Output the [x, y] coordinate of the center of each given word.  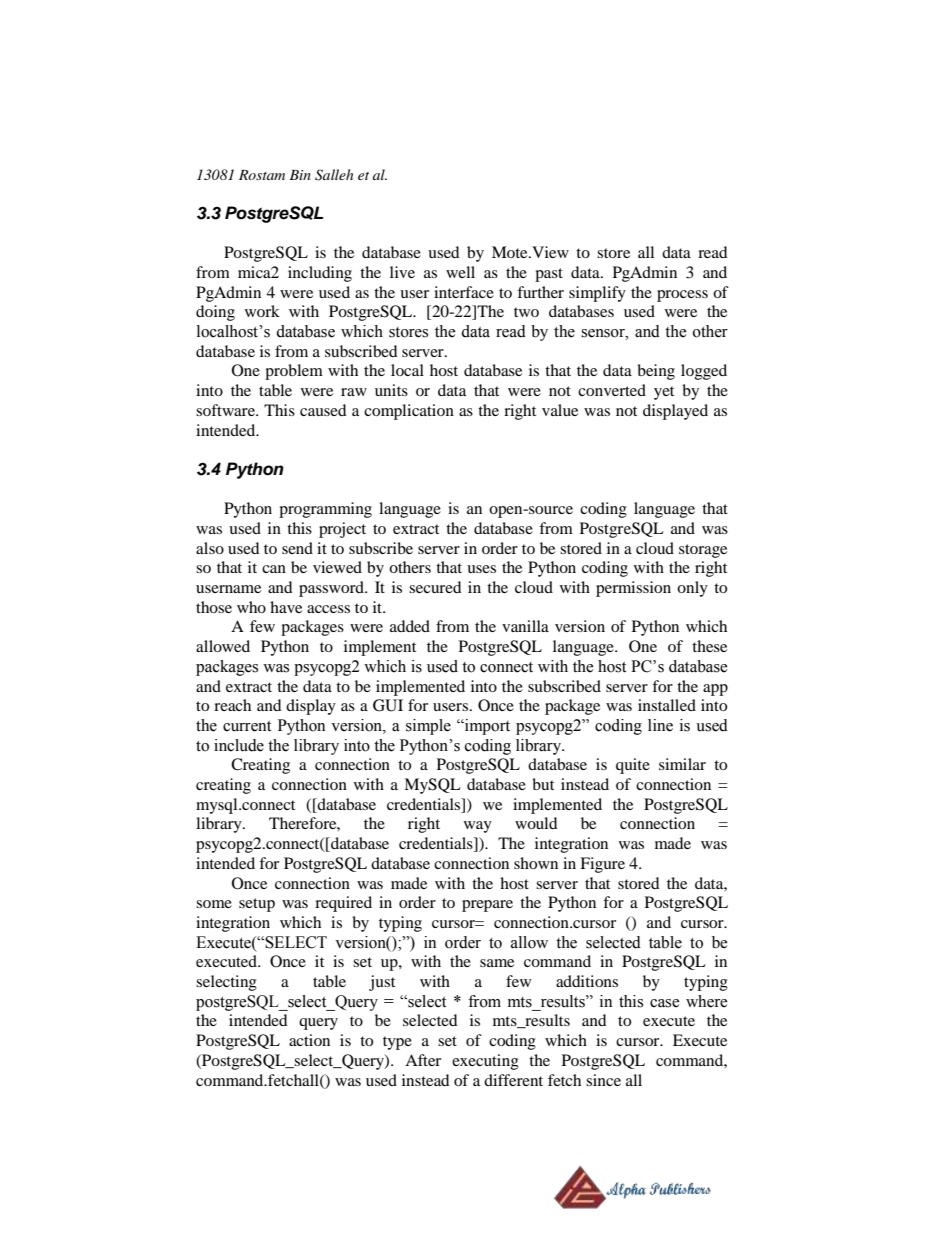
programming [325, 510]
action [309, 1040]
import [486, 727]
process [682, 296]
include [239, 745]
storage [703, 551]
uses [481, 569]
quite [633, 766]
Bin [300, 175]
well [460, 272]
